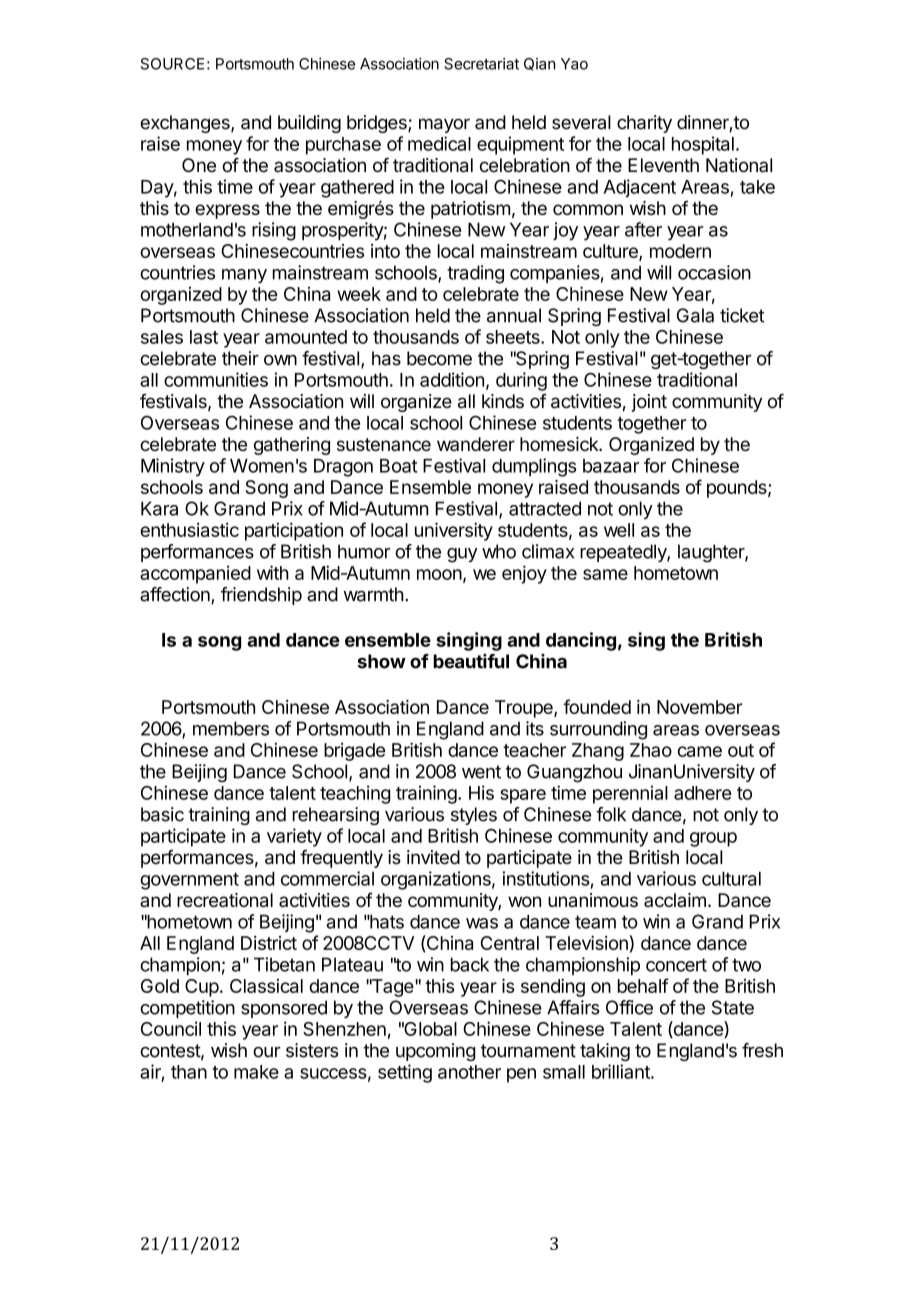  Describe the element at coordinates (444, 125) in the screenshot. I see `mayor` at that location.
